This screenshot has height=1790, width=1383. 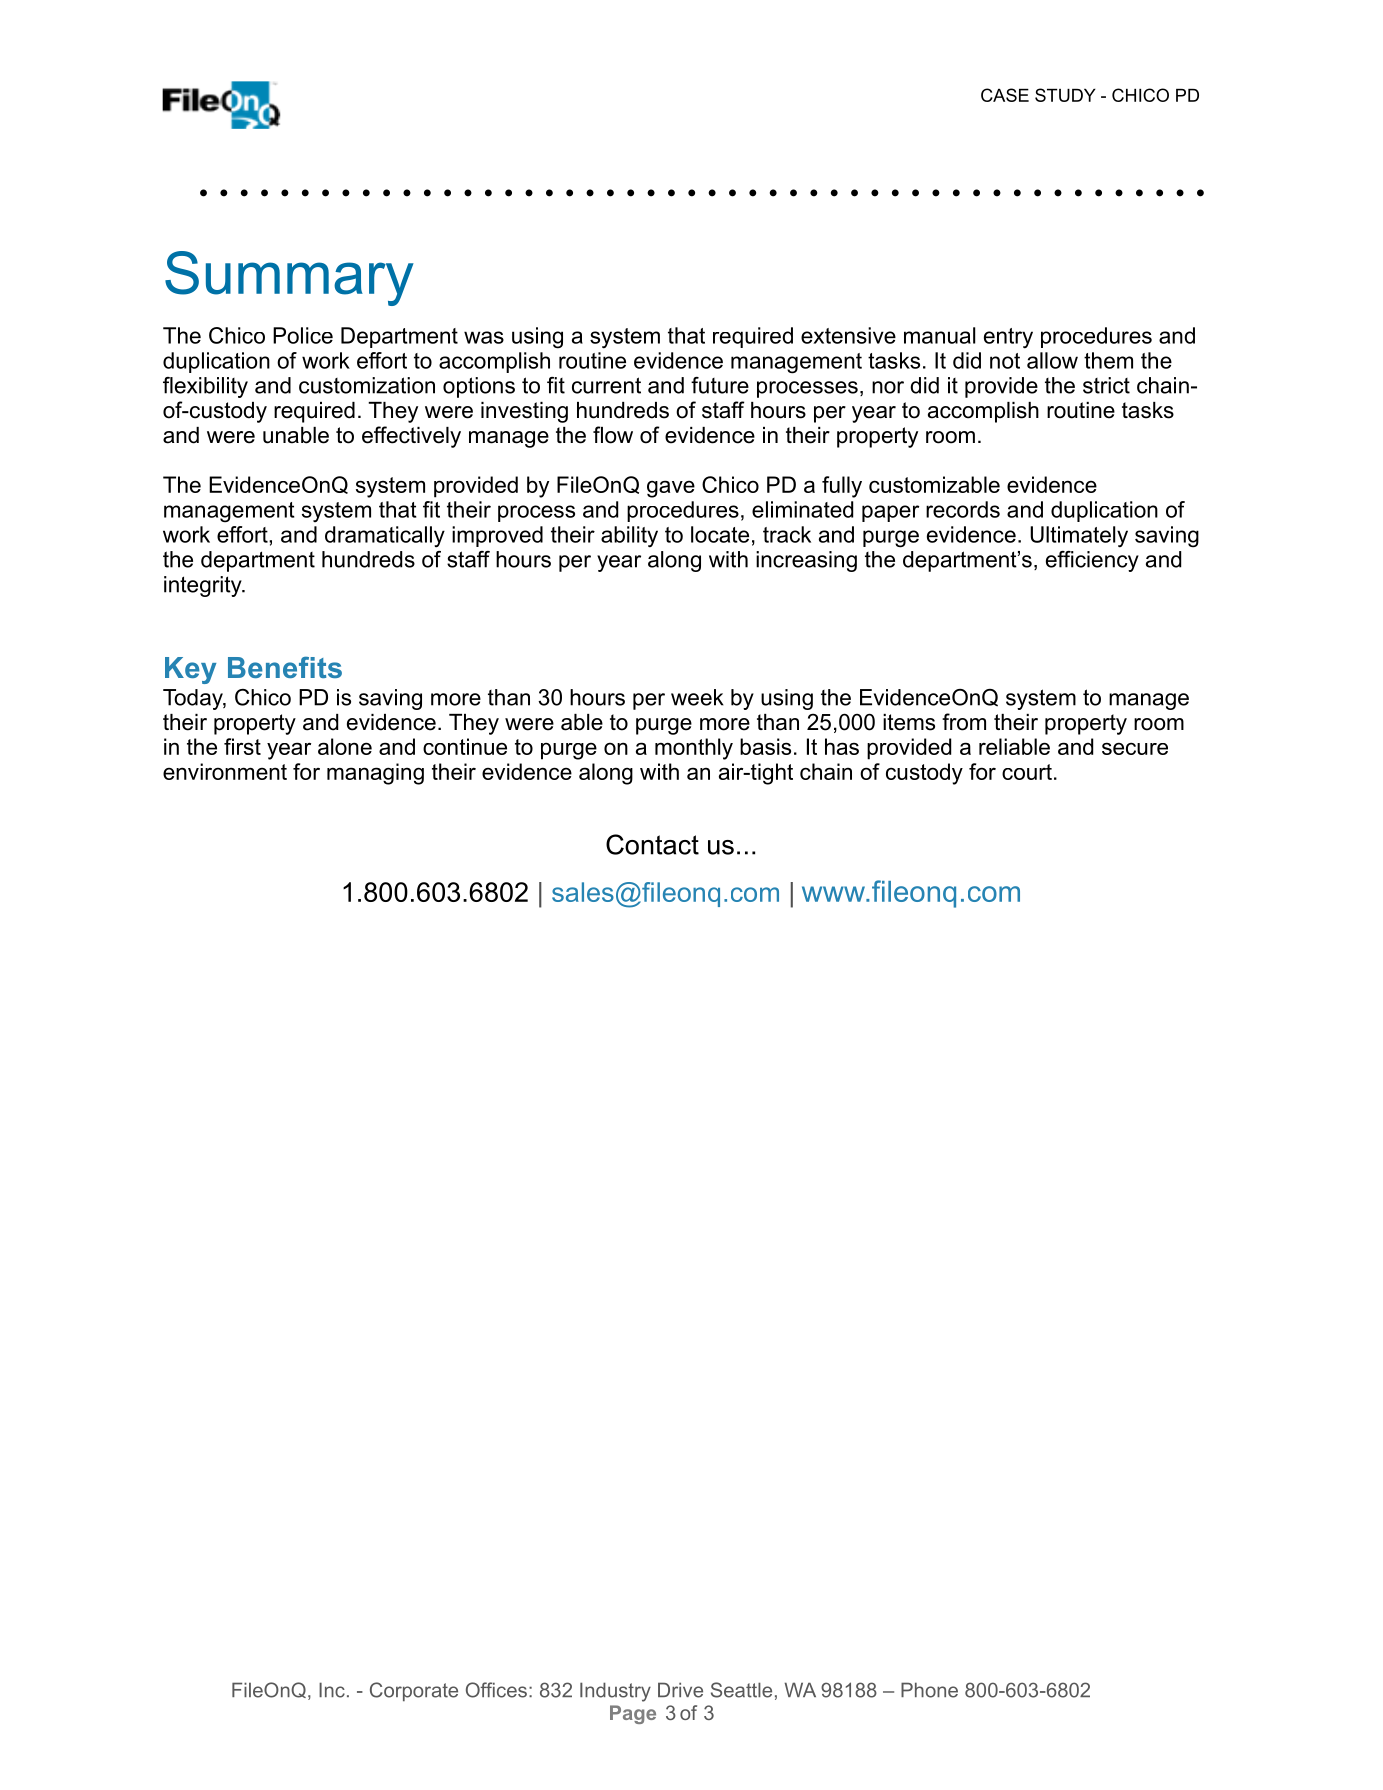 I want to click on Contact, so click(x=652, y=844).
